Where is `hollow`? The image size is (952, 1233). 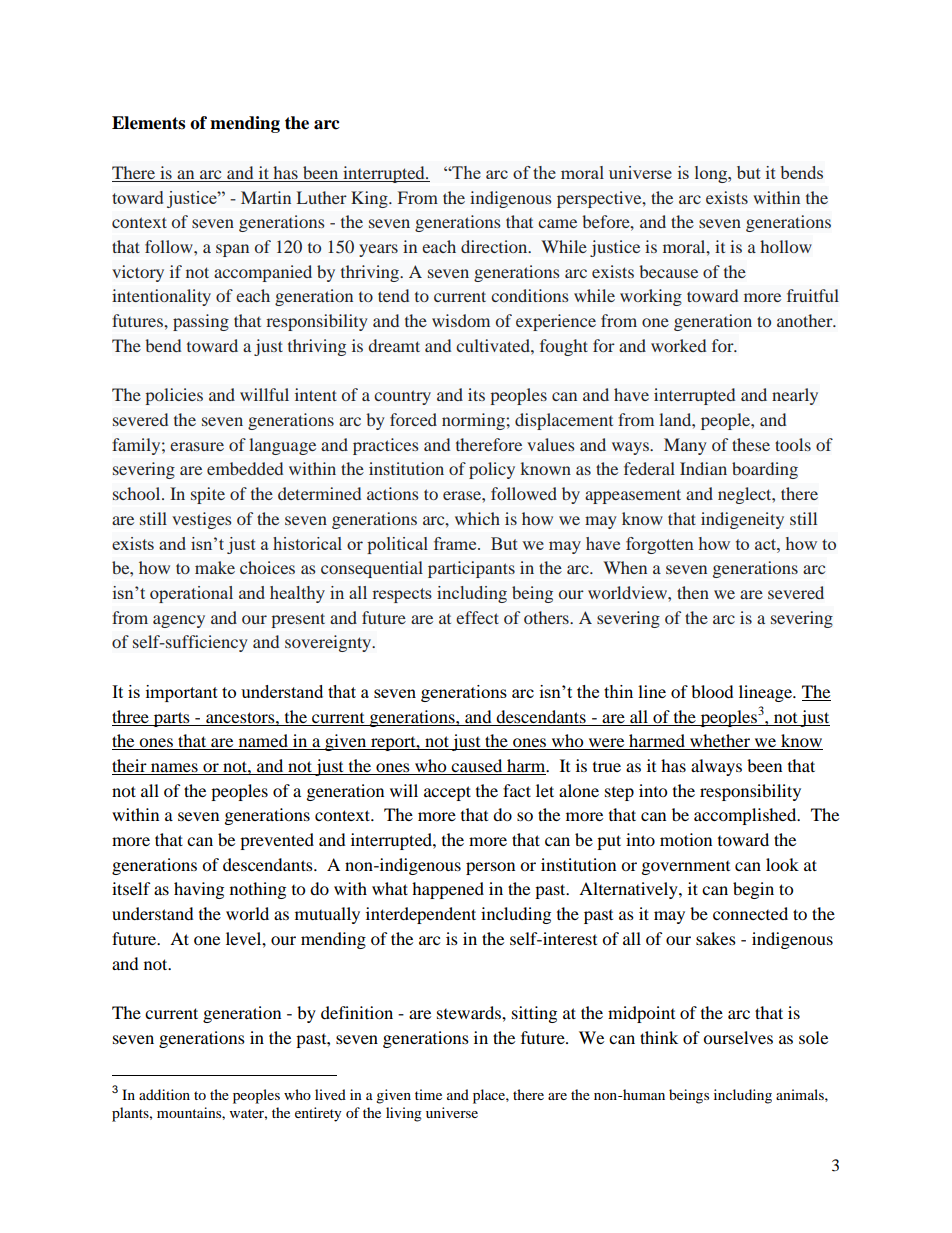 hollow is located at coordinates (786, 246).
